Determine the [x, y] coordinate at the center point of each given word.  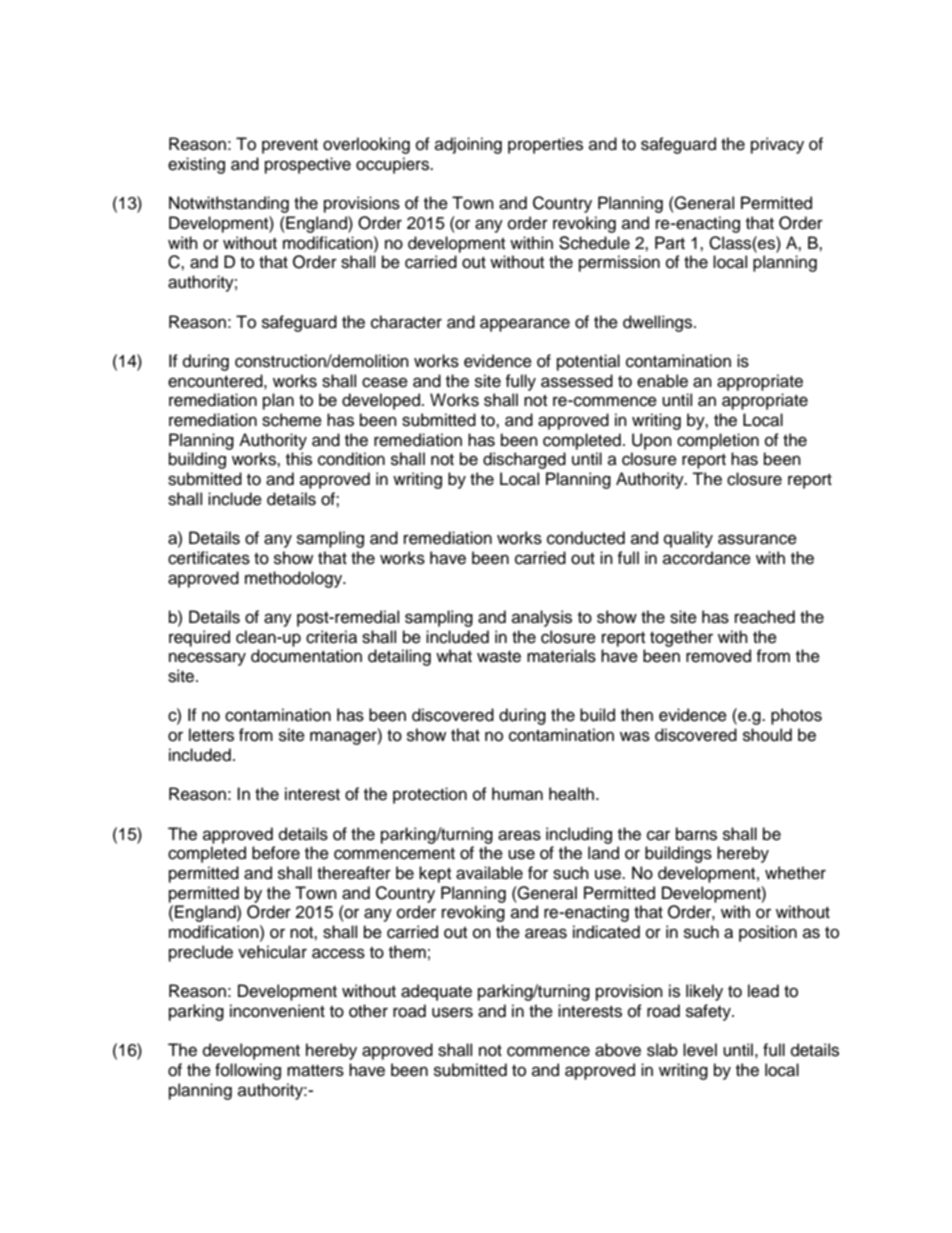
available [489, 873]
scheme [292, 420]
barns [696, 834]
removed [718, 656]
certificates [209, 558]
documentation [306, 656]
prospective [308, 165]
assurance [757, 539]
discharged [524, 460]
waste [499, 657]
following [248, 1071]
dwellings [659, 323]
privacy [777, 145]
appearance [525, 325]
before [276, 853]
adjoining [468, 145]
